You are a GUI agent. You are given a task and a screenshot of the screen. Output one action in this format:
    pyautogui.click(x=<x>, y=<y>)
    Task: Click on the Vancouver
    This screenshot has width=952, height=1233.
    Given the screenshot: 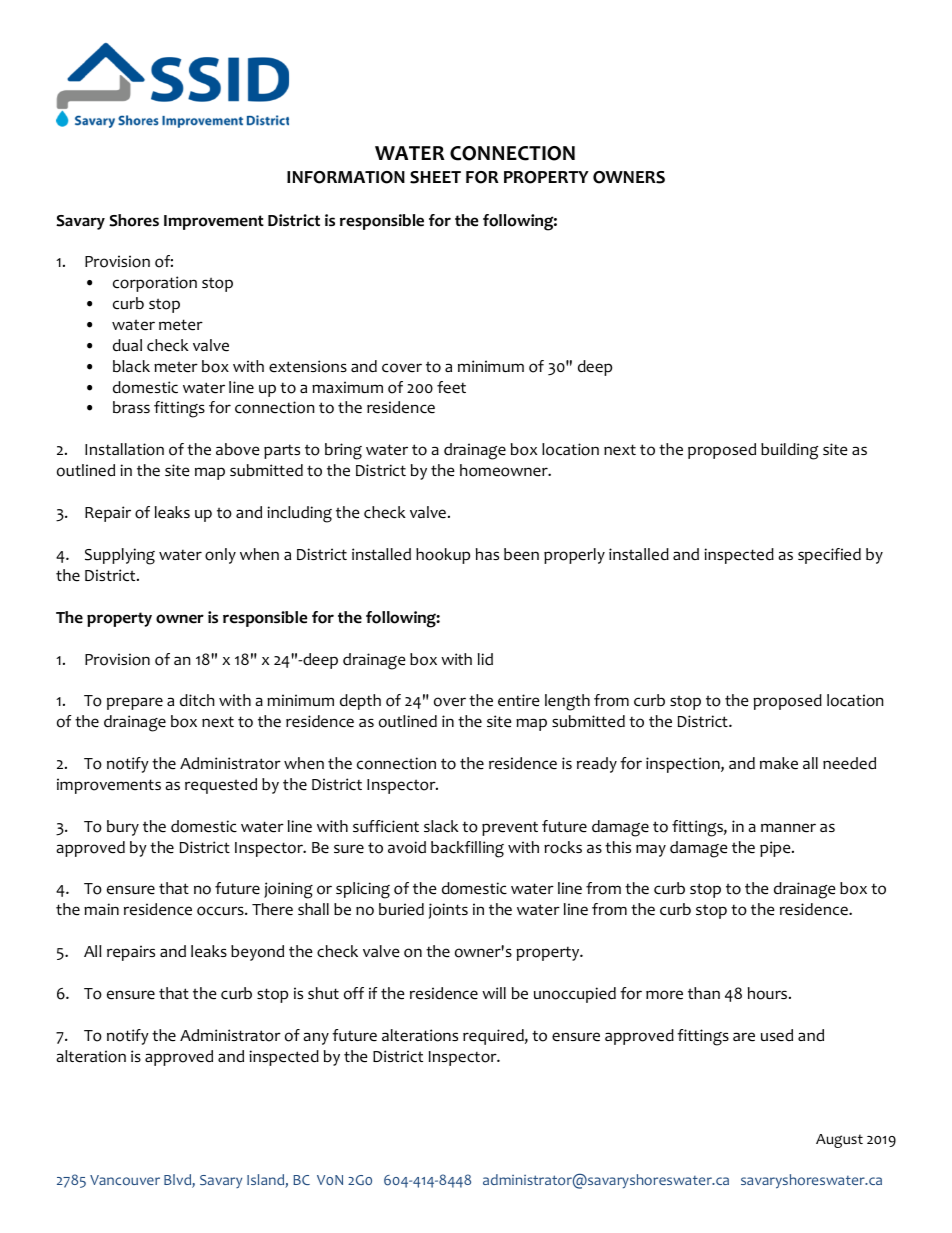 What is the action you would take?
    pyautogui.click(x=125, y=1180)
